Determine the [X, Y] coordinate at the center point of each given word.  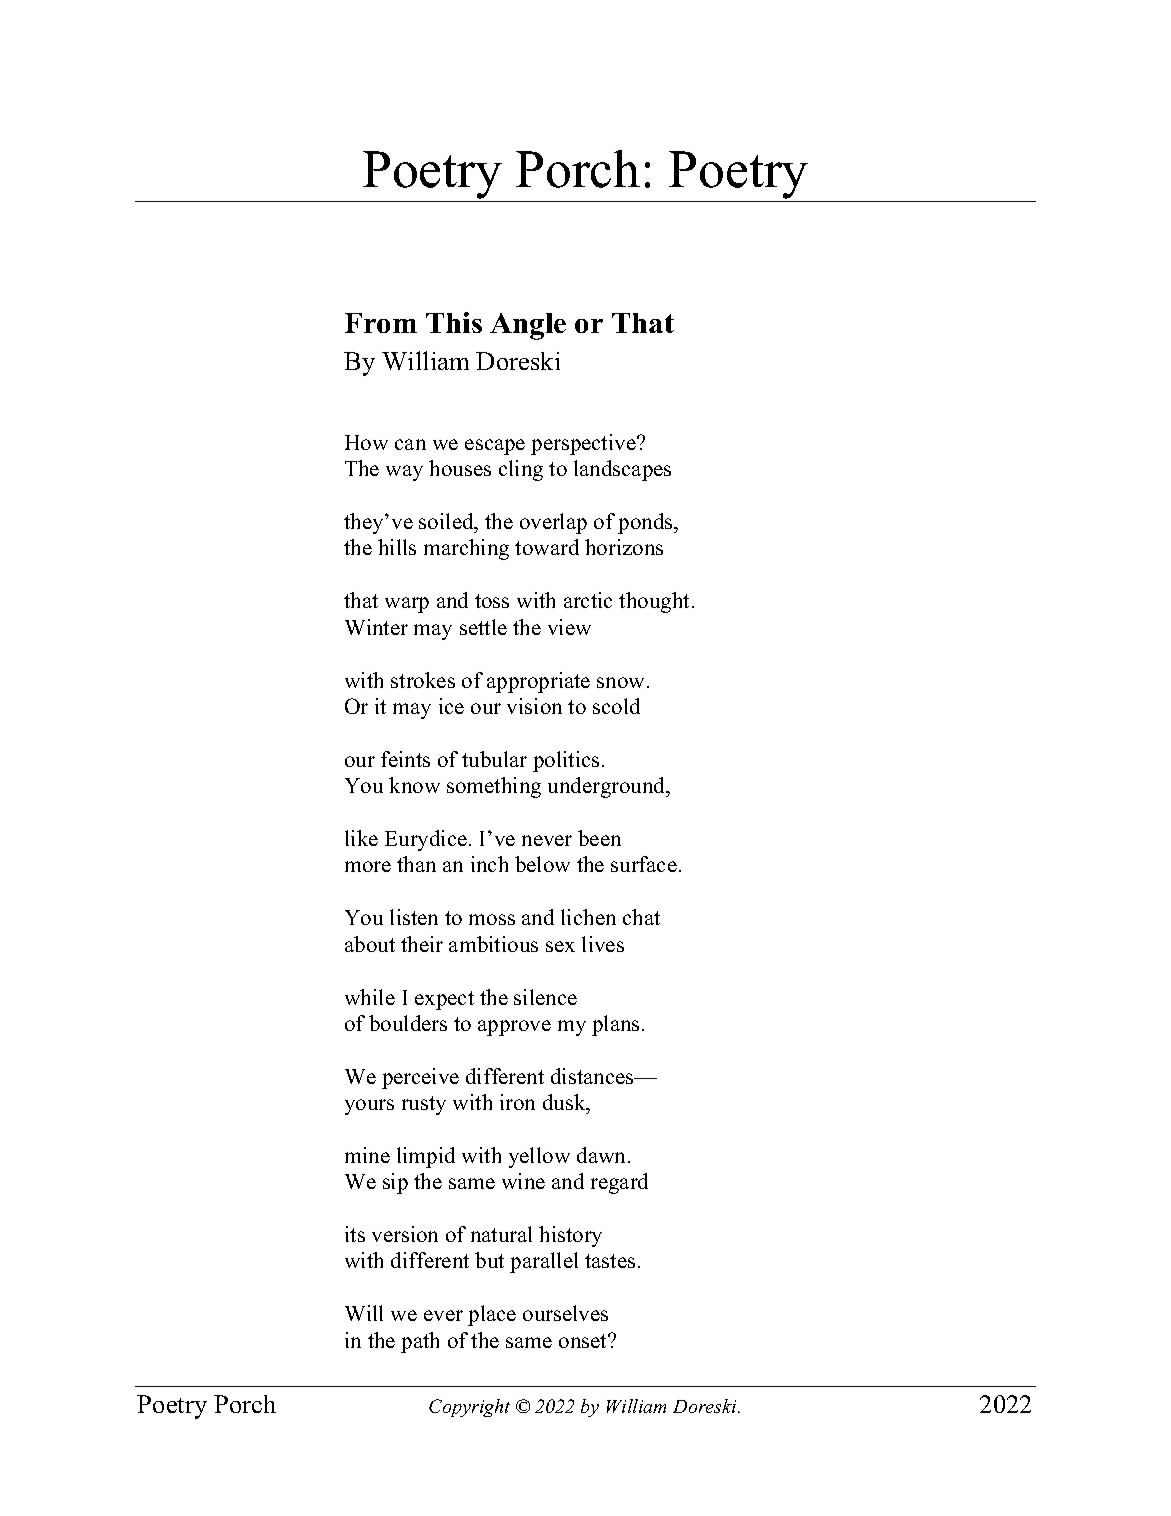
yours [369, 1107]
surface [644, 864]
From [381, 323]
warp [407, 605]
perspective [584, 444]
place [492, 1315]
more [368, 866]
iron [517, 1102]
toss [492, 601]
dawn [603, 1155]
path [420, 1342]
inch [489, 864]
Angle [528, 326]
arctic [588, 600]
